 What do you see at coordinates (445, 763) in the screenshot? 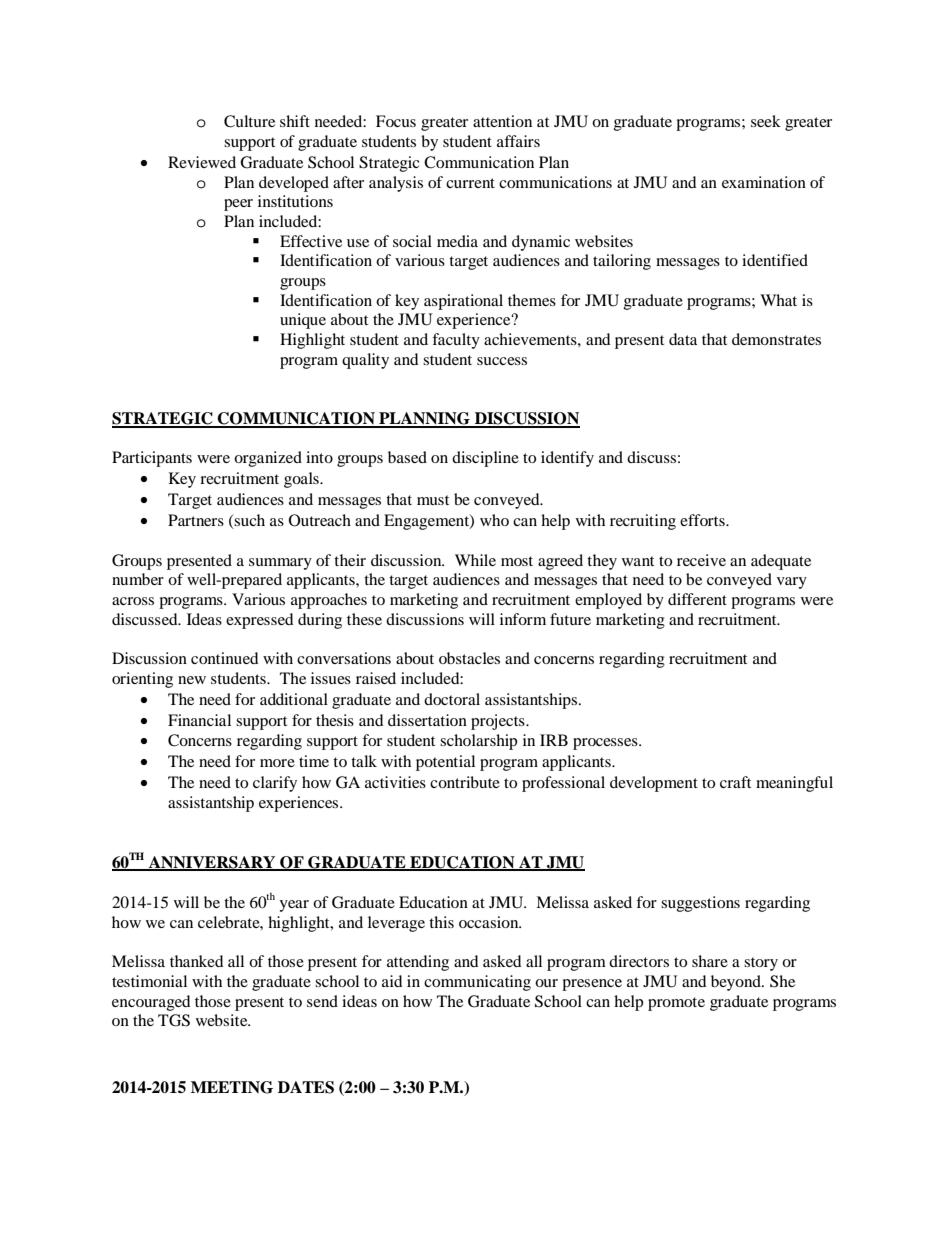
I see `potential` at bounding box center [445, 763].
